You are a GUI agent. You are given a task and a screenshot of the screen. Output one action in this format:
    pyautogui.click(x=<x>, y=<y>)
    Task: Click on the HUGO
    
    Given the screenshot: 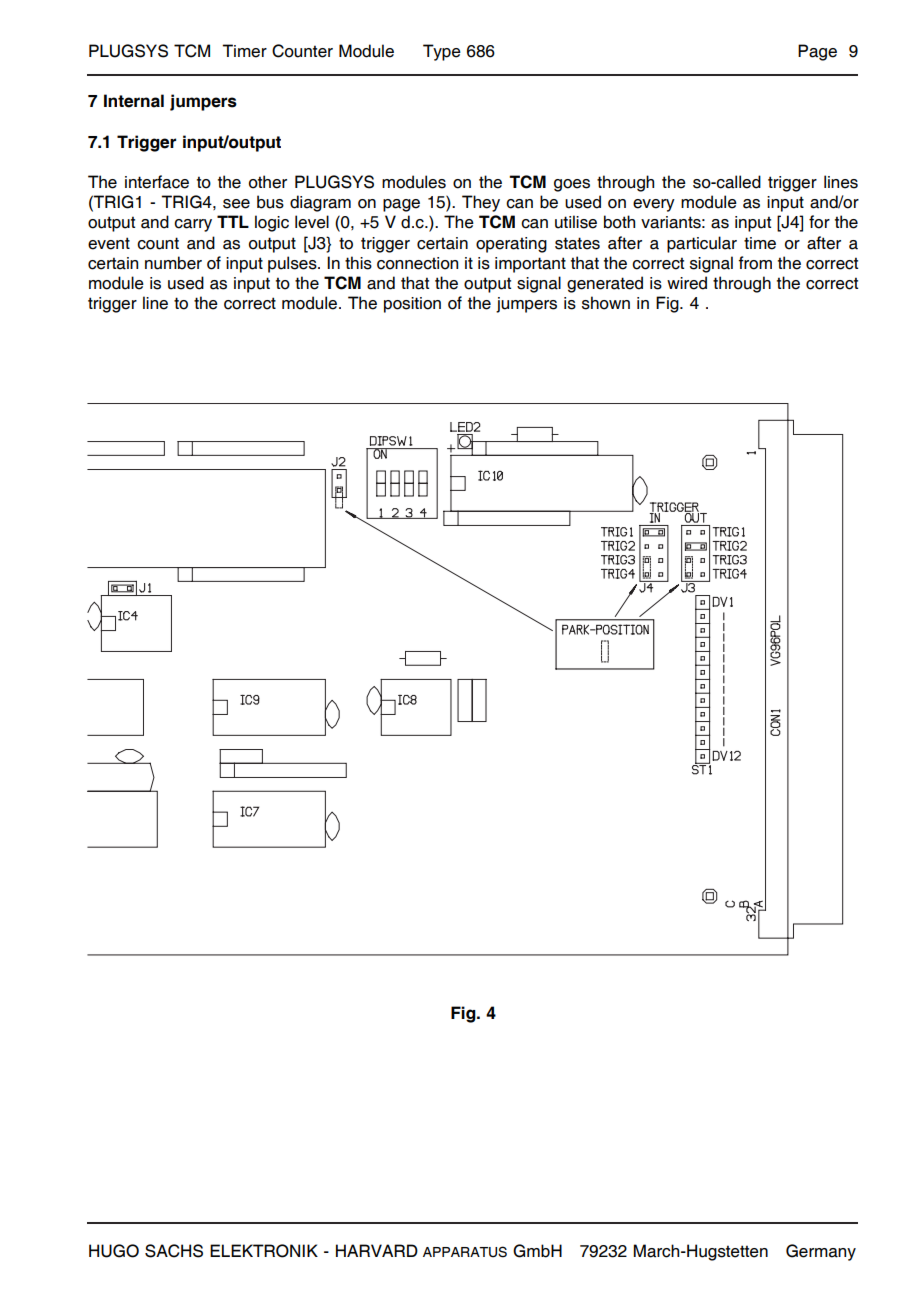 What is the action you would take?
    pyautogui.click(x=114, y=1251)
